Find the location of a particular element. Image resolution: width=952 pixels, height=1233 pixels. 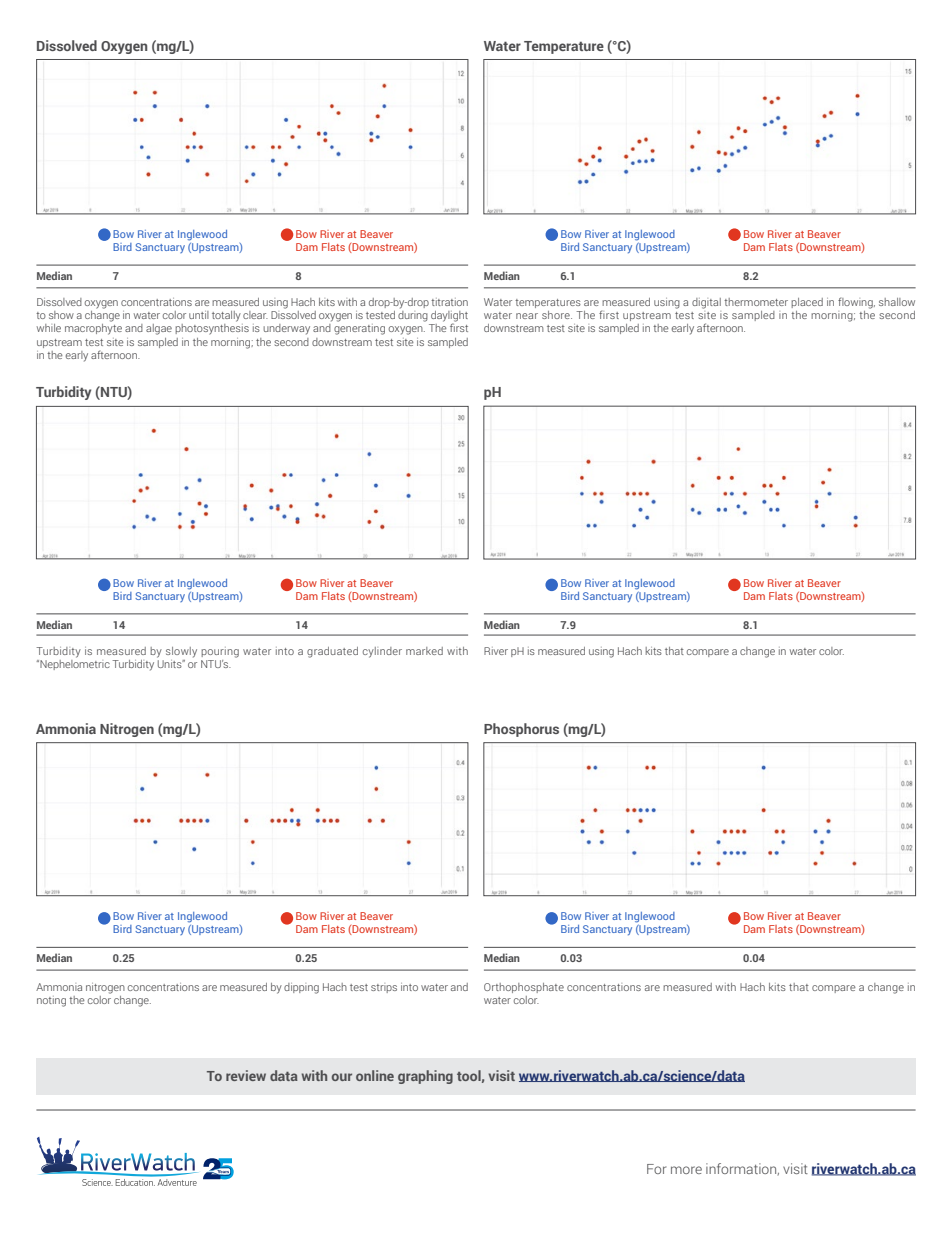

Phosphorus is located at coordinates (521, 730).
